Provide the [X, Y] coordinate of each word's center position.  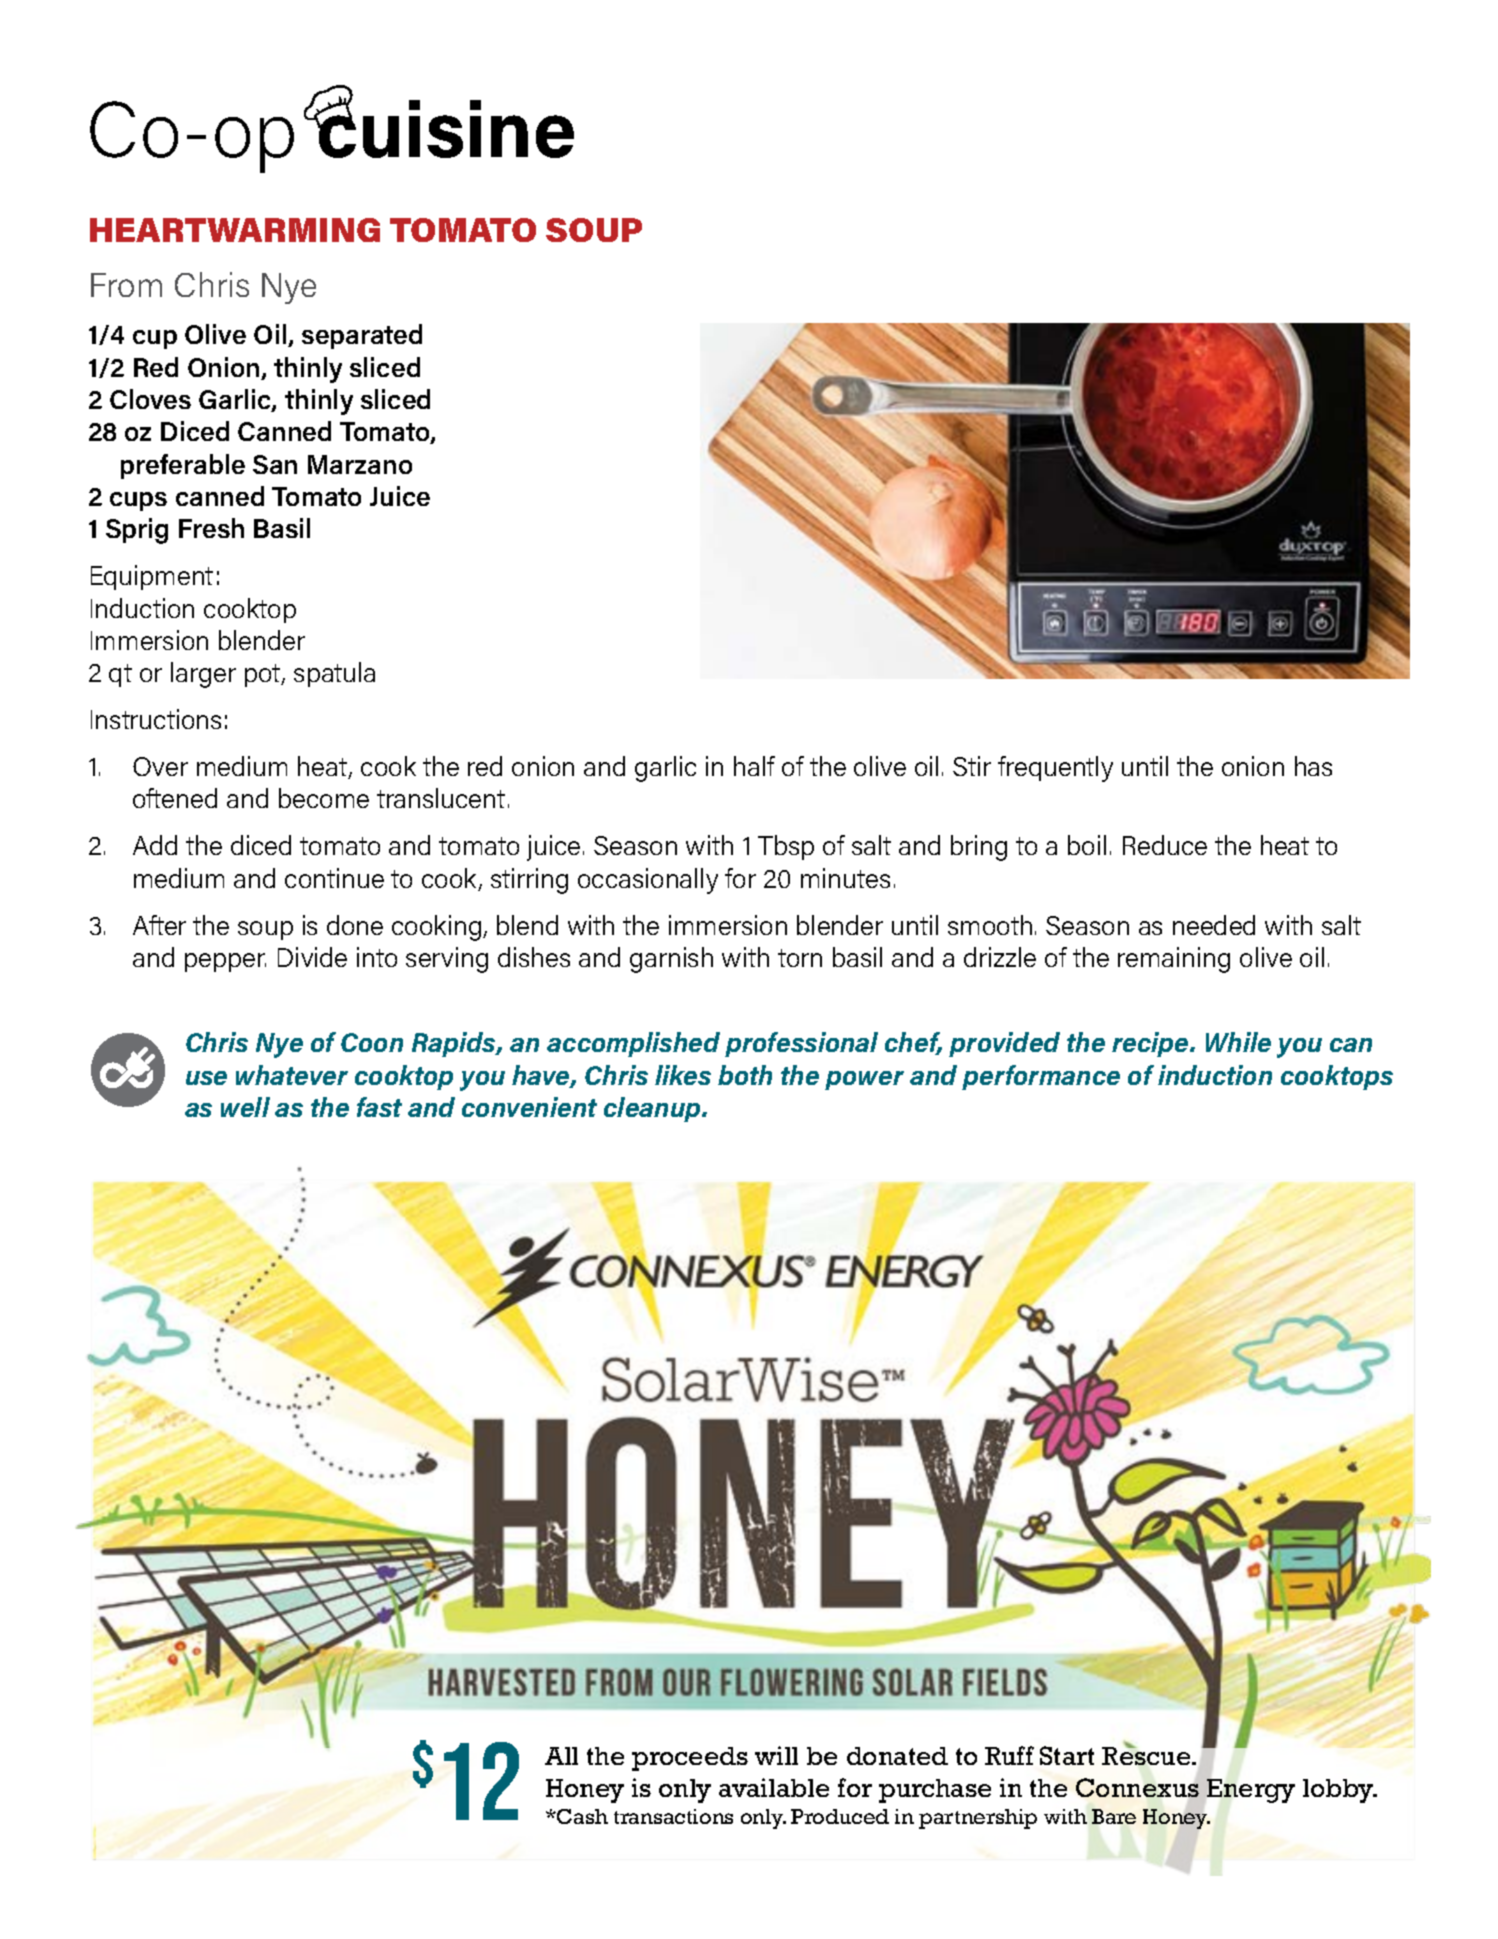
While [1238, 1042]
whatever [292, 1075]
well [245, 1107]
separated [362, 336]
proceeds [690, 1759]
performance [1041, 1077]
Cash [581, 1816]
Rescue [1147, 1755]
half [754, 766]
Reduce [1165, 845]
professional [801, 1044]
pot [264, 675]
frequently [1055, 769]
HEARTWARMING [235, 230]
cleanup [653, 1109]
